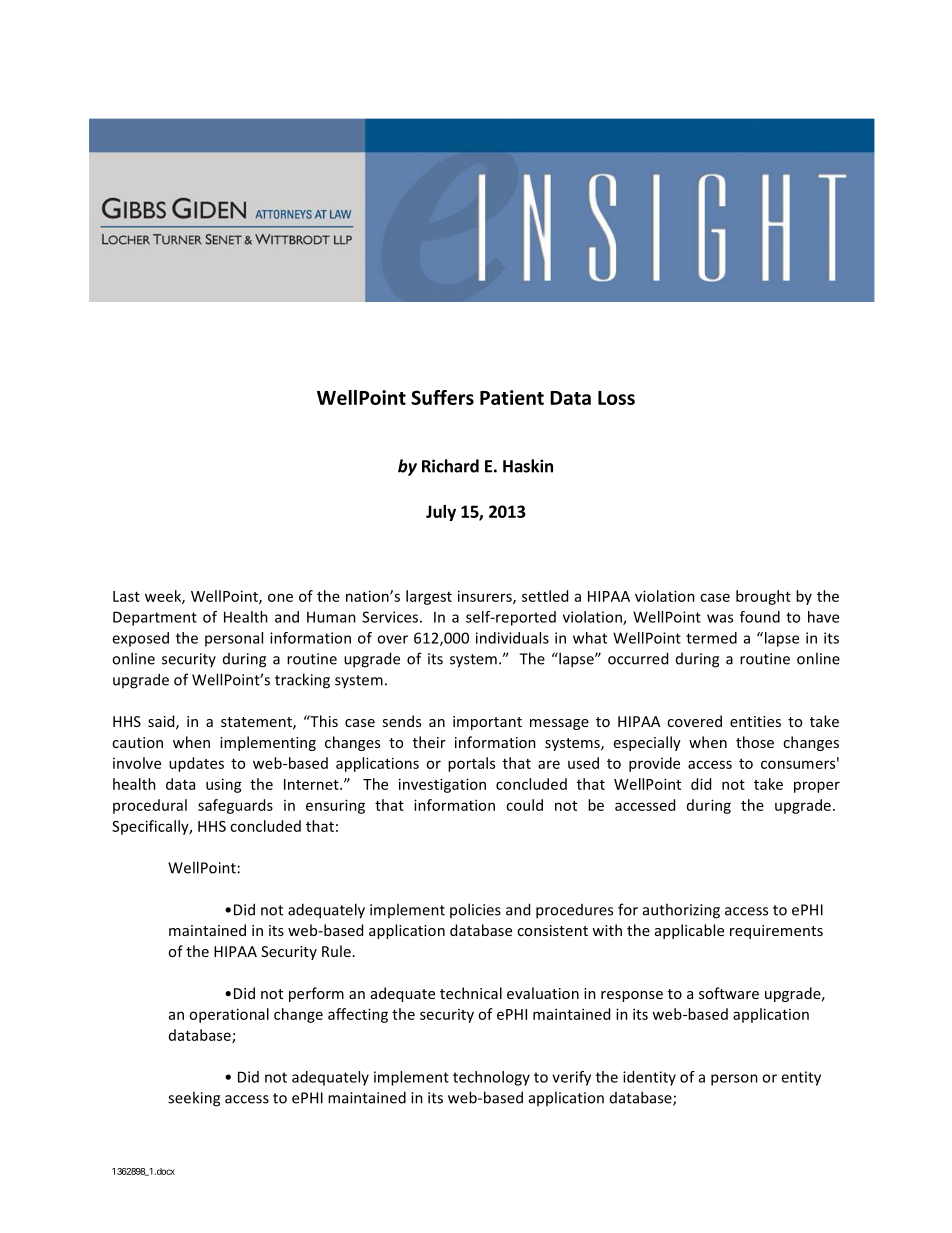  I want to click on Loss, so click(616, 398).
